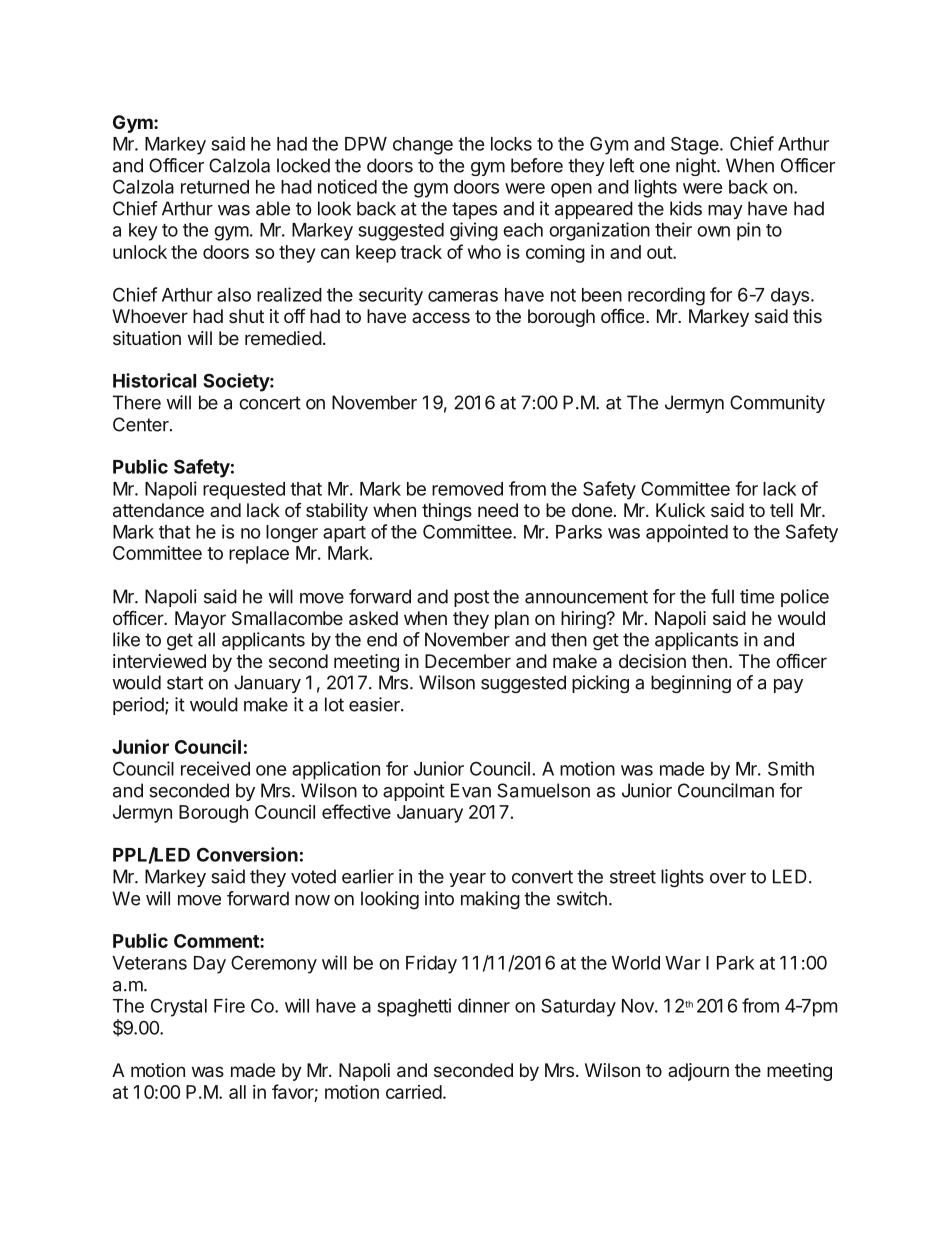 This screenshot has width=952, height=1233. I want to click on things, so click(447, 512).
